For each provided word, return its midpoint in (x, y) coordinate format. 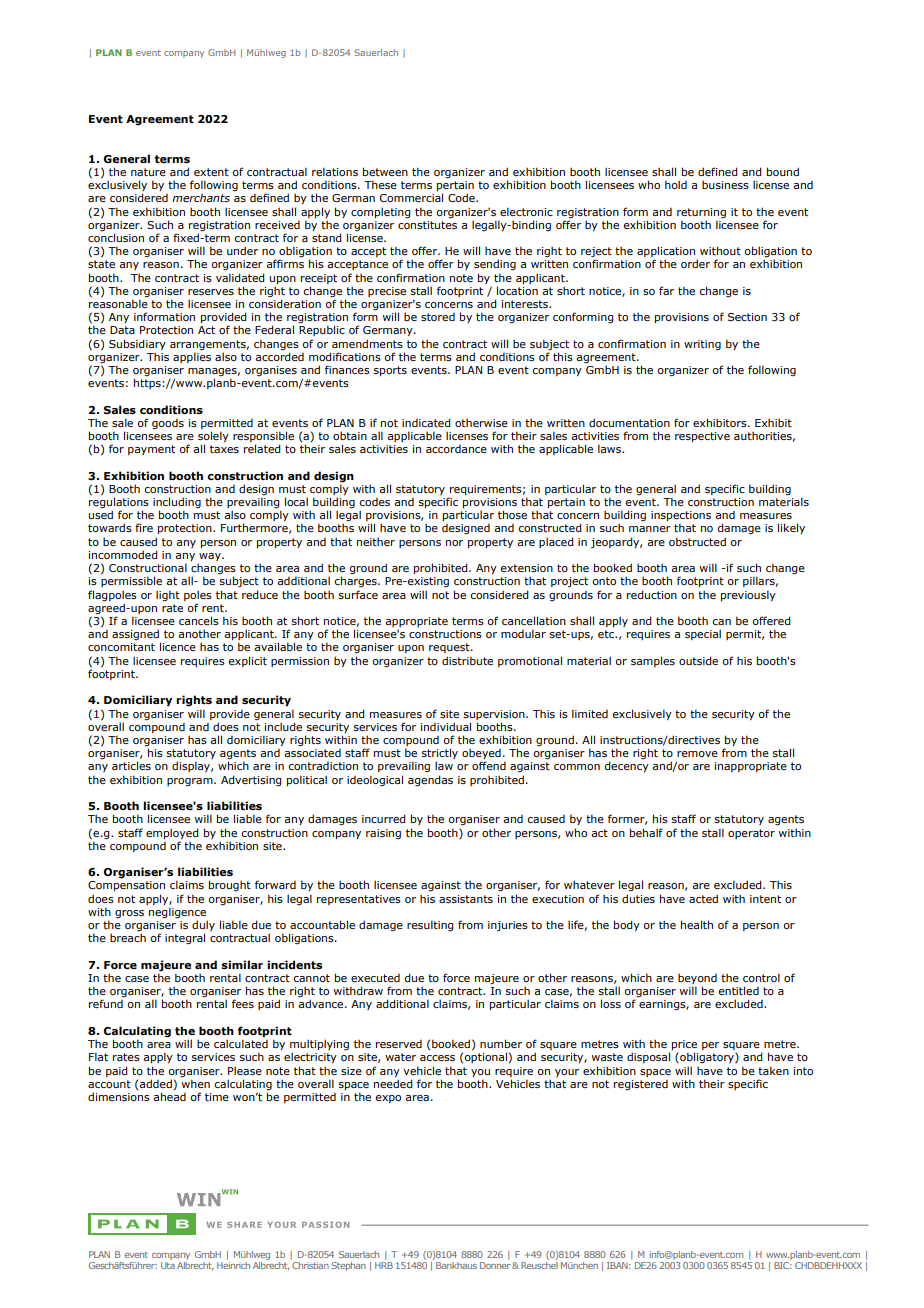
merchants (201, 197)
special (703, 634)
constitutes (427, 223)
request (450, 648)
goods (168, 424)
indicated (426, 422)
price (684, 1046)
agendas (430, 781)
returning (701, 213)
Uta (168, 1265)
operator (751, 834)
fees (243, 1003)
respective (702, 437)
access (437, 1058)
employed (172, 833)
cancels (199, 620)
